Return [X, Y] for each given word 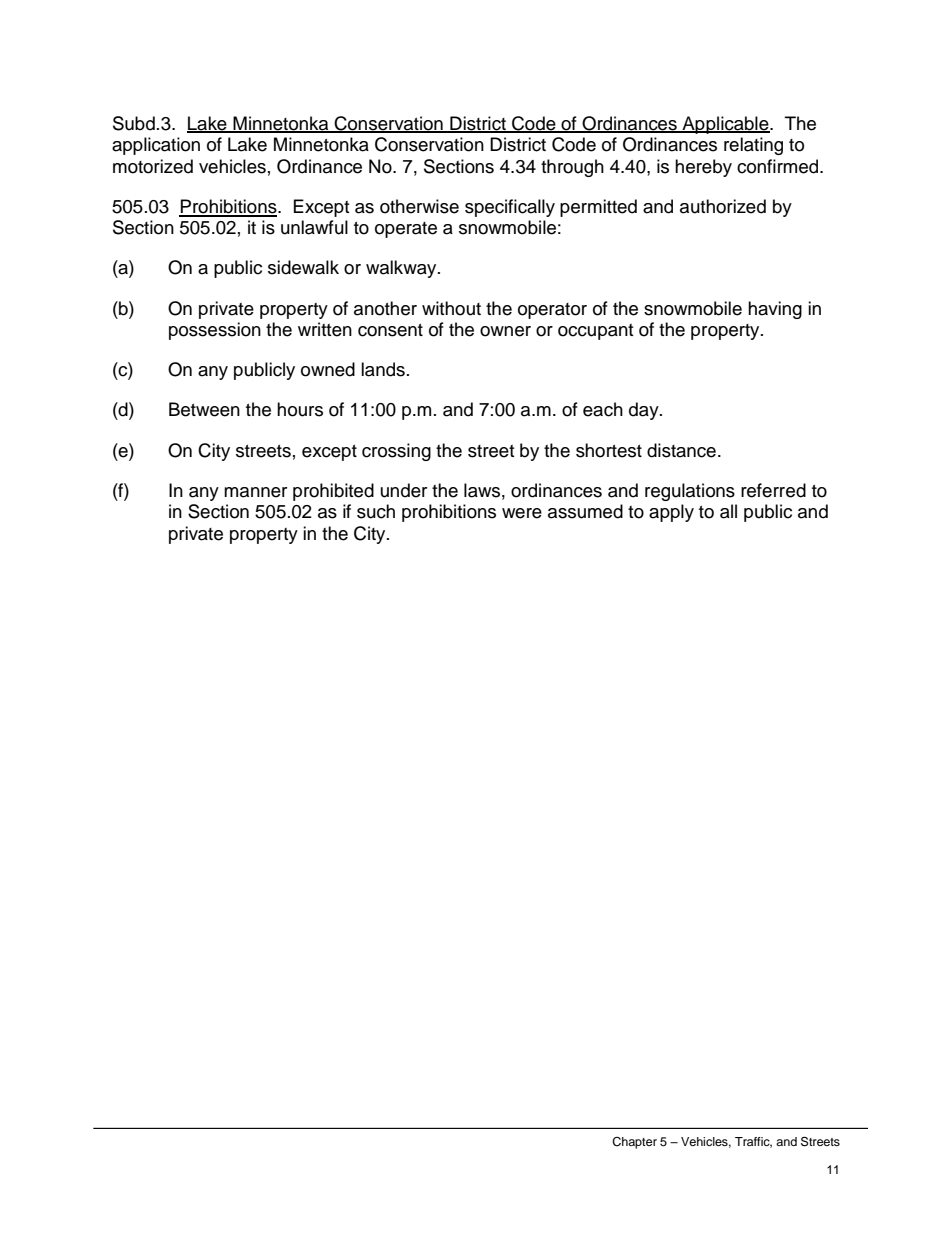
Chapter [634, 1143]
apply [671, 513]
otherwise [419, 206]
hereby [703, 168]
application [156, 146]
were [522, 513]
